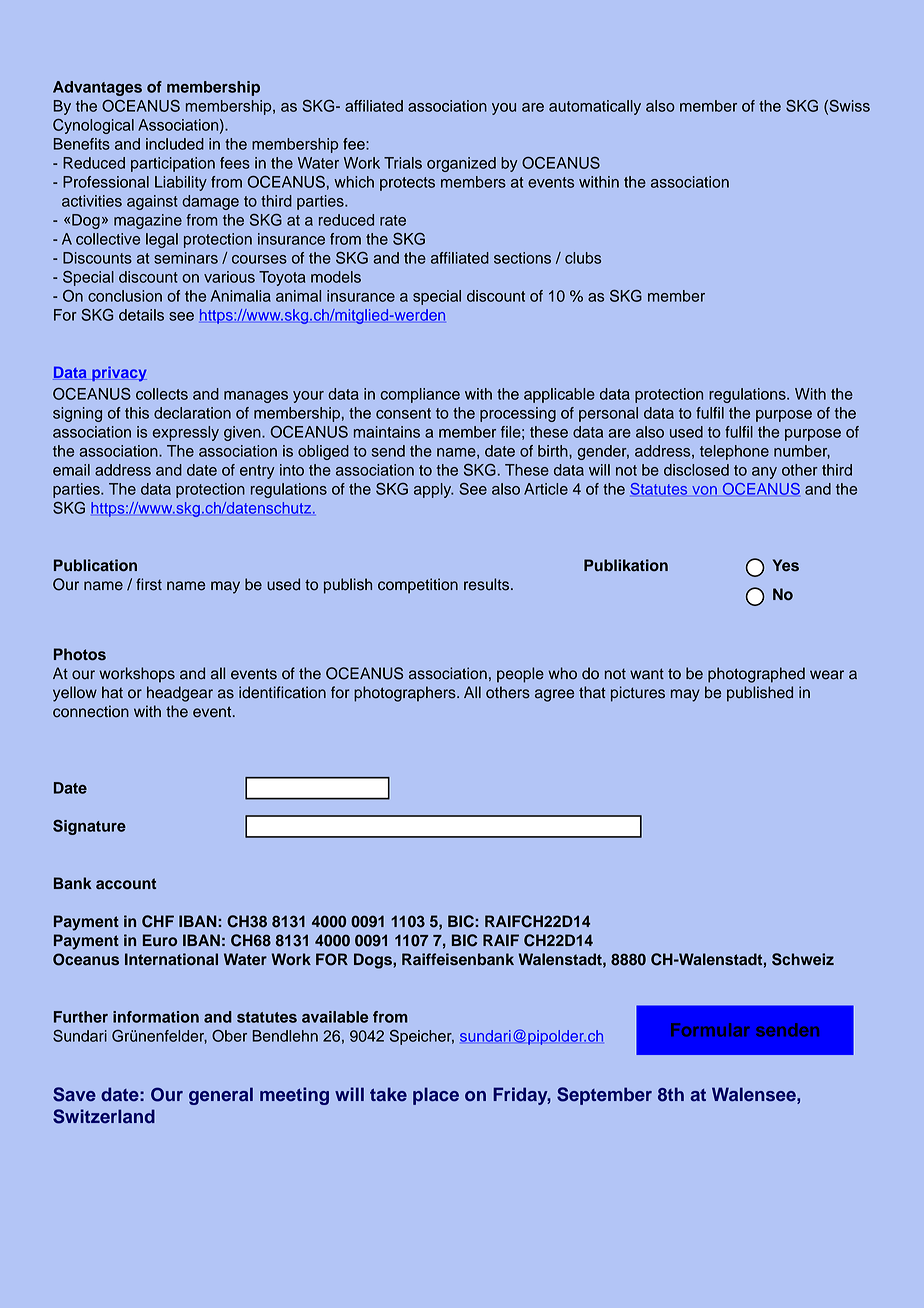  Describe the element at coordinates (734, 452) in the page. I see `telephone` at that location.
